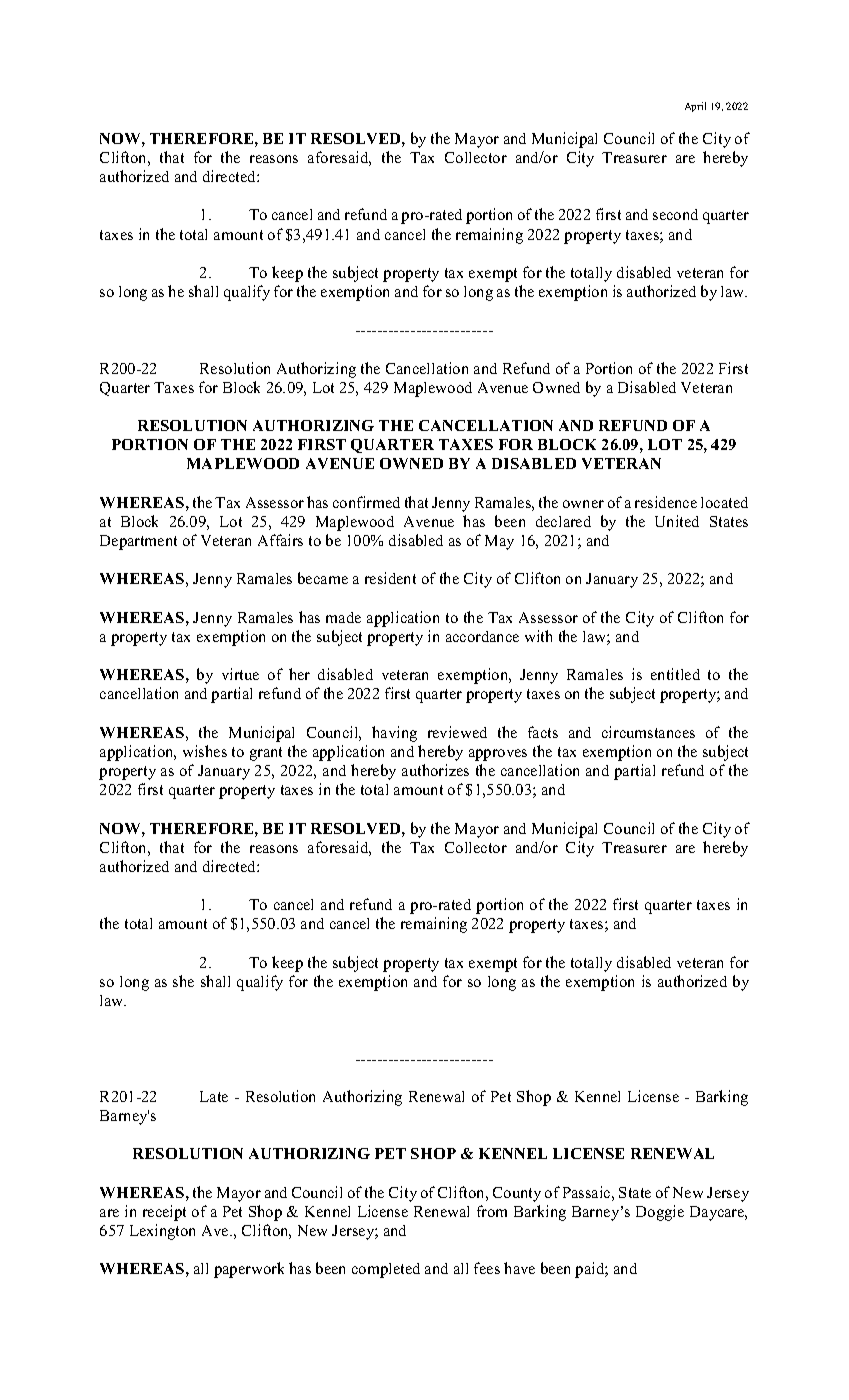  I want to click on second, so click(675, 214).
